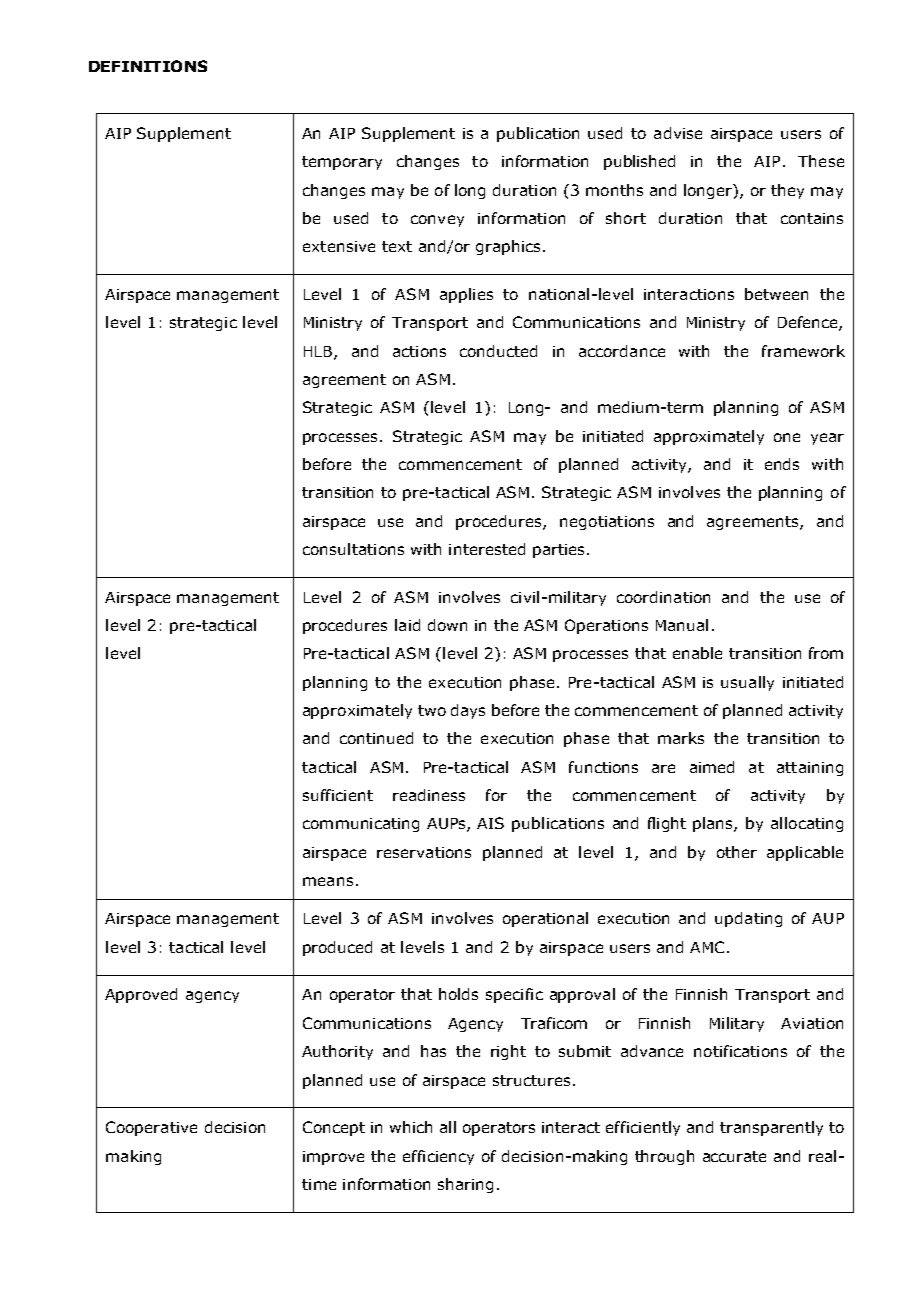  Describe the element at coordinates (437, 221) in the screenshot. I see `convey` at that location.
